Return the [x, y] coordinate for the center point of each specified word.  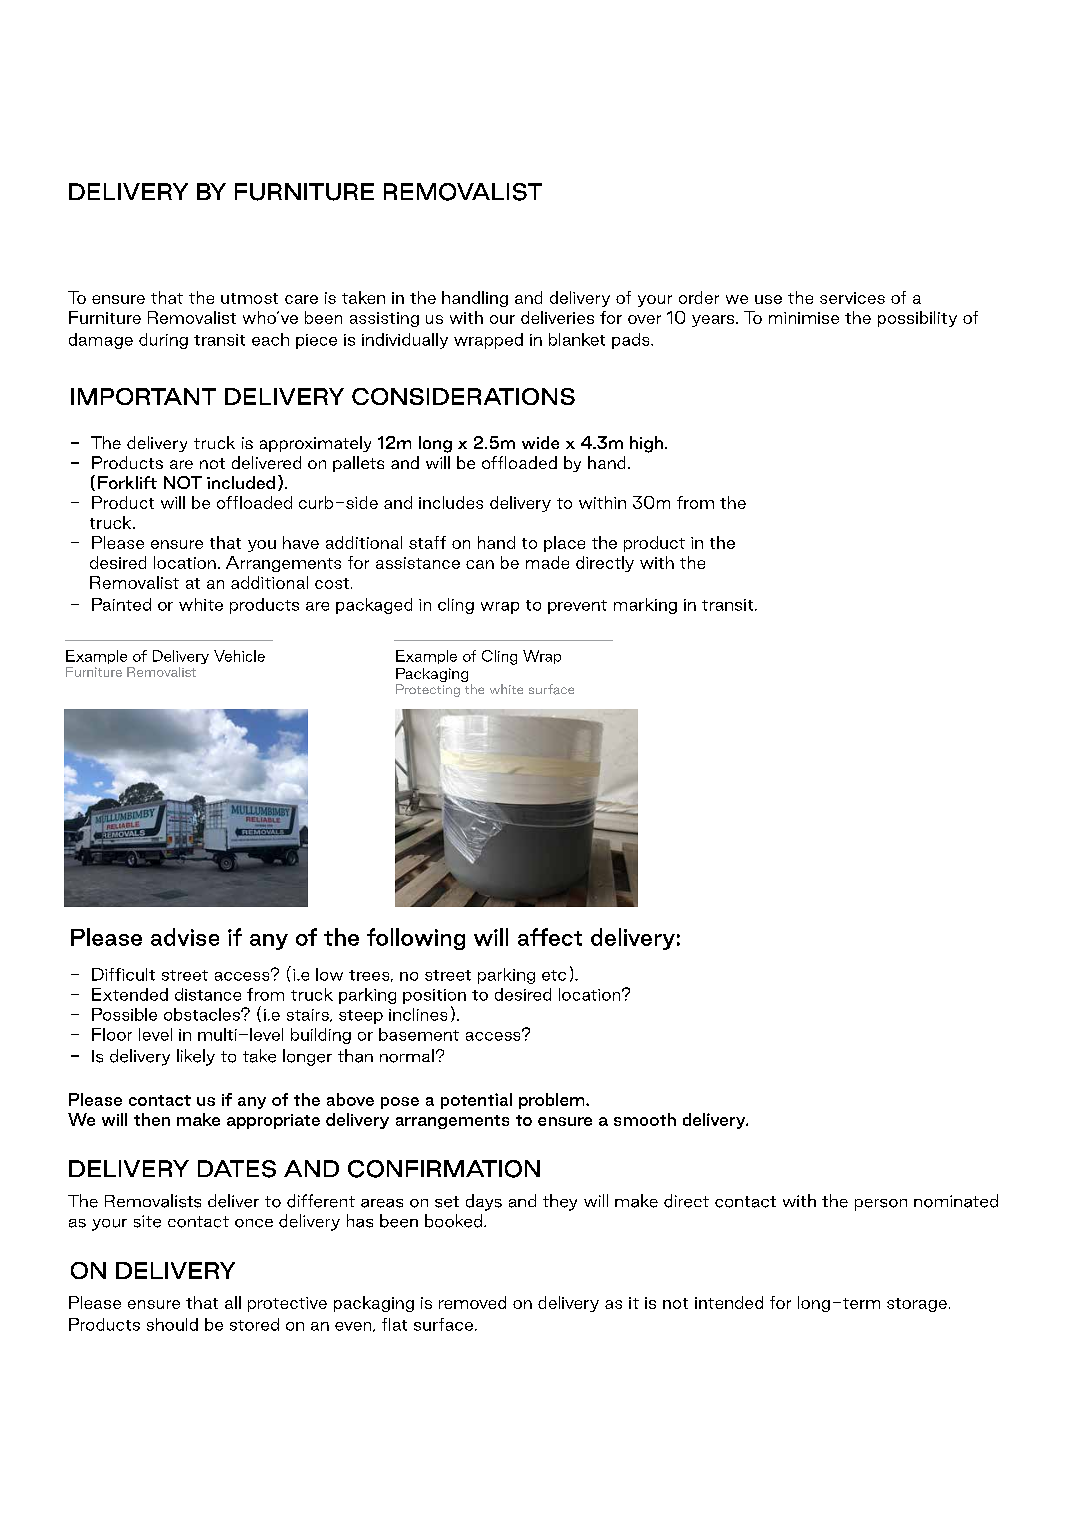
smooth [645, 1119]
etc [554, 975]
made [547, 562]
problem [553, 1101]
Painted [121, 604]
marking [645, 606]
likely [196, 1057]
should [172, 1324]
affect [550, 937]
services [852, 298]
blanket [577, 339]
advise [185, 937]
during [163, 341]
